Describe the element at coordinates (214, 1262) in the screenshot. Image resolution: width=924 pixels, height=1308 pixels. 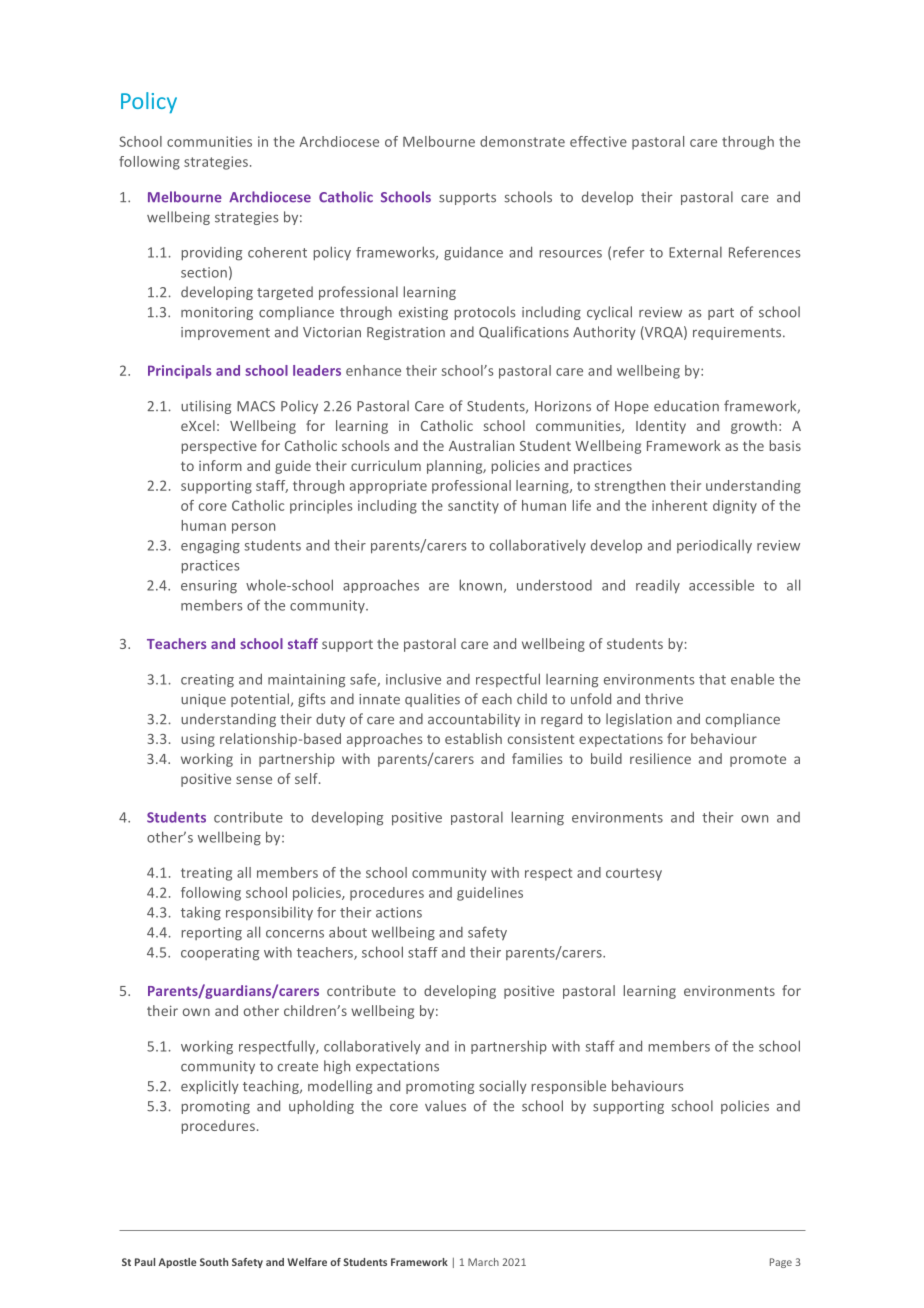
I see `South` at that location.
